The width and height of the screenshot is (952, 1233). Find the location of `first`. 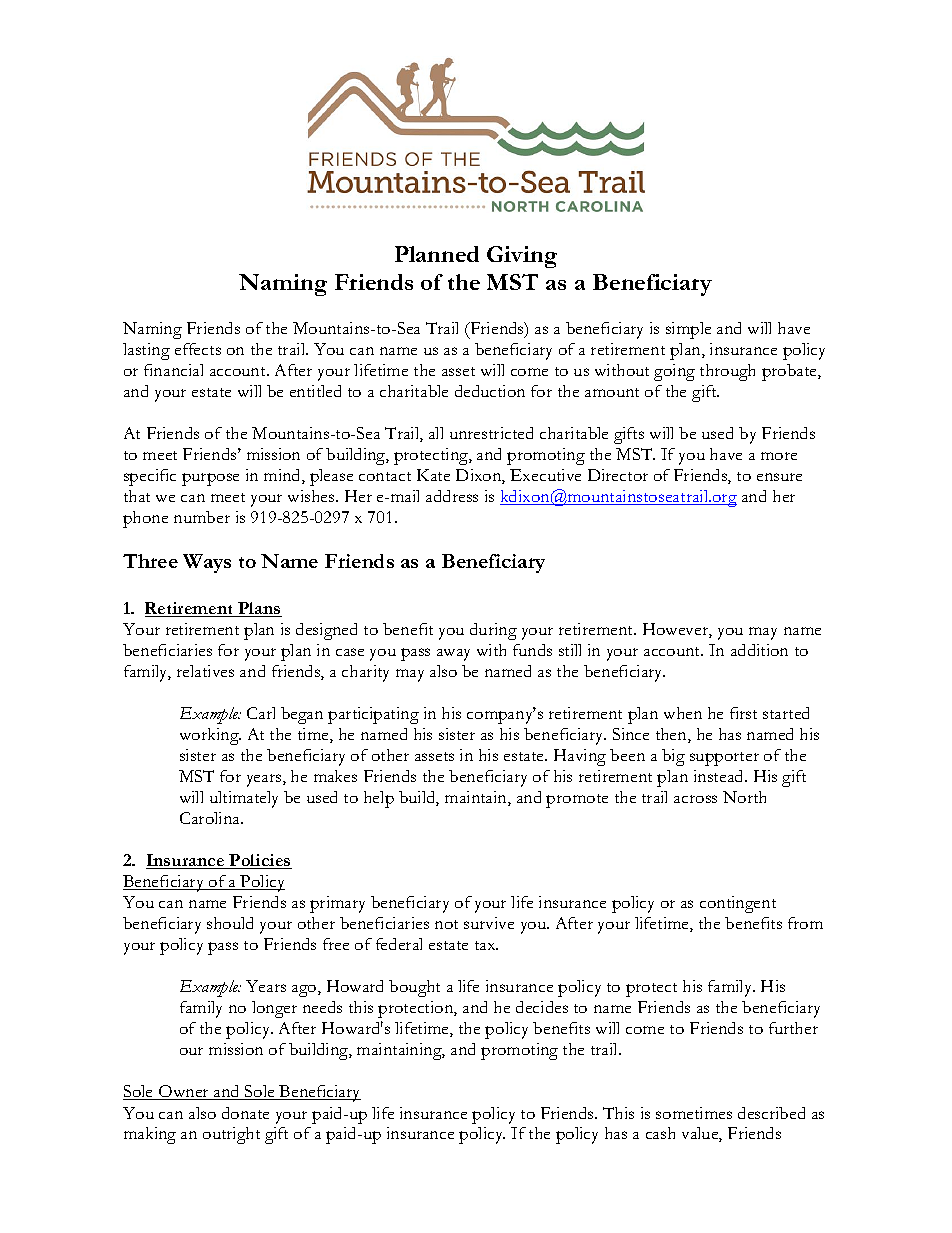

first is located at coordinates (743, 713).
